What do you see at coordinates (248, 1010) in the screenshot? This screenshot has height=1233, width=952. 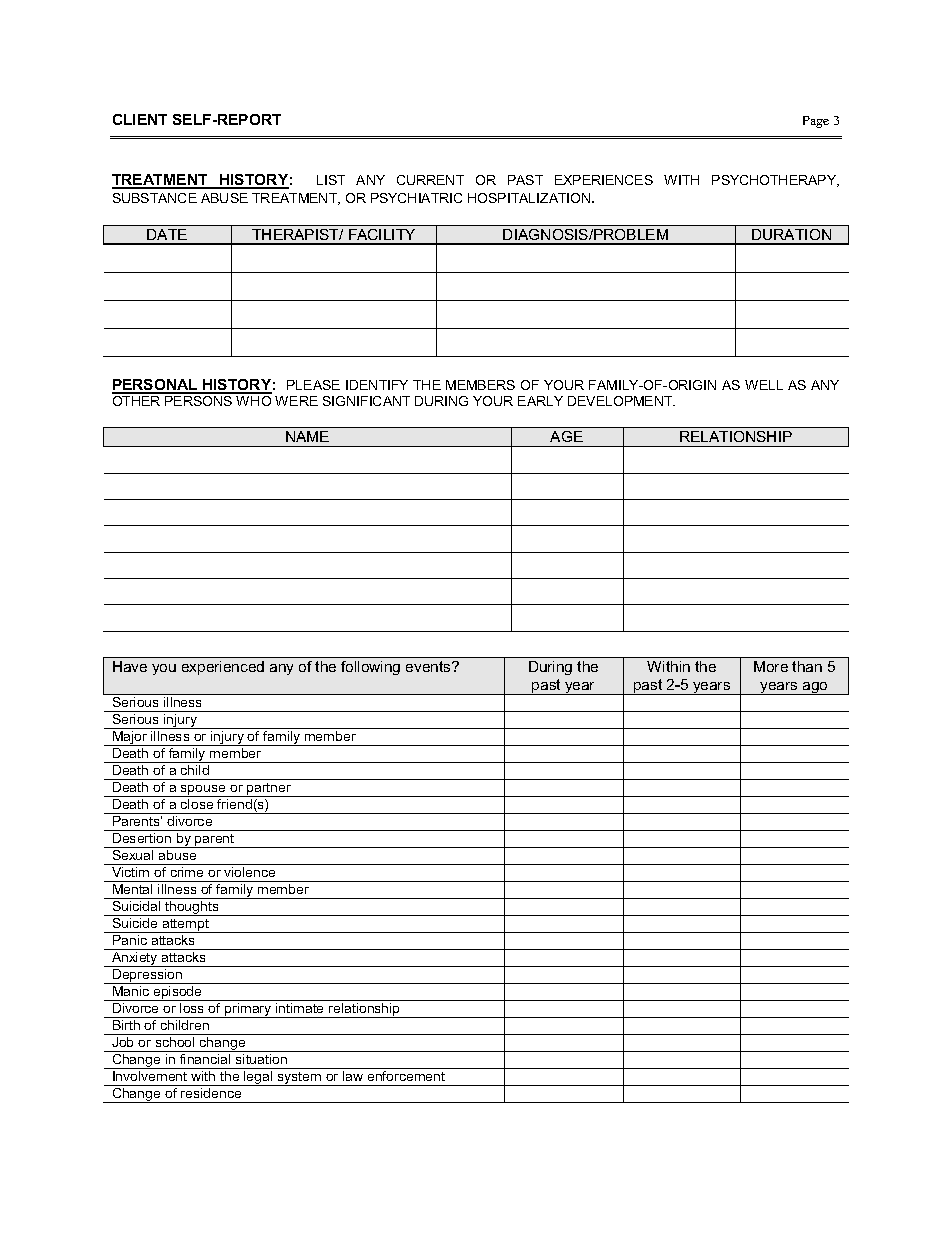 I see `primary` at bounding box center [248, 1010].
